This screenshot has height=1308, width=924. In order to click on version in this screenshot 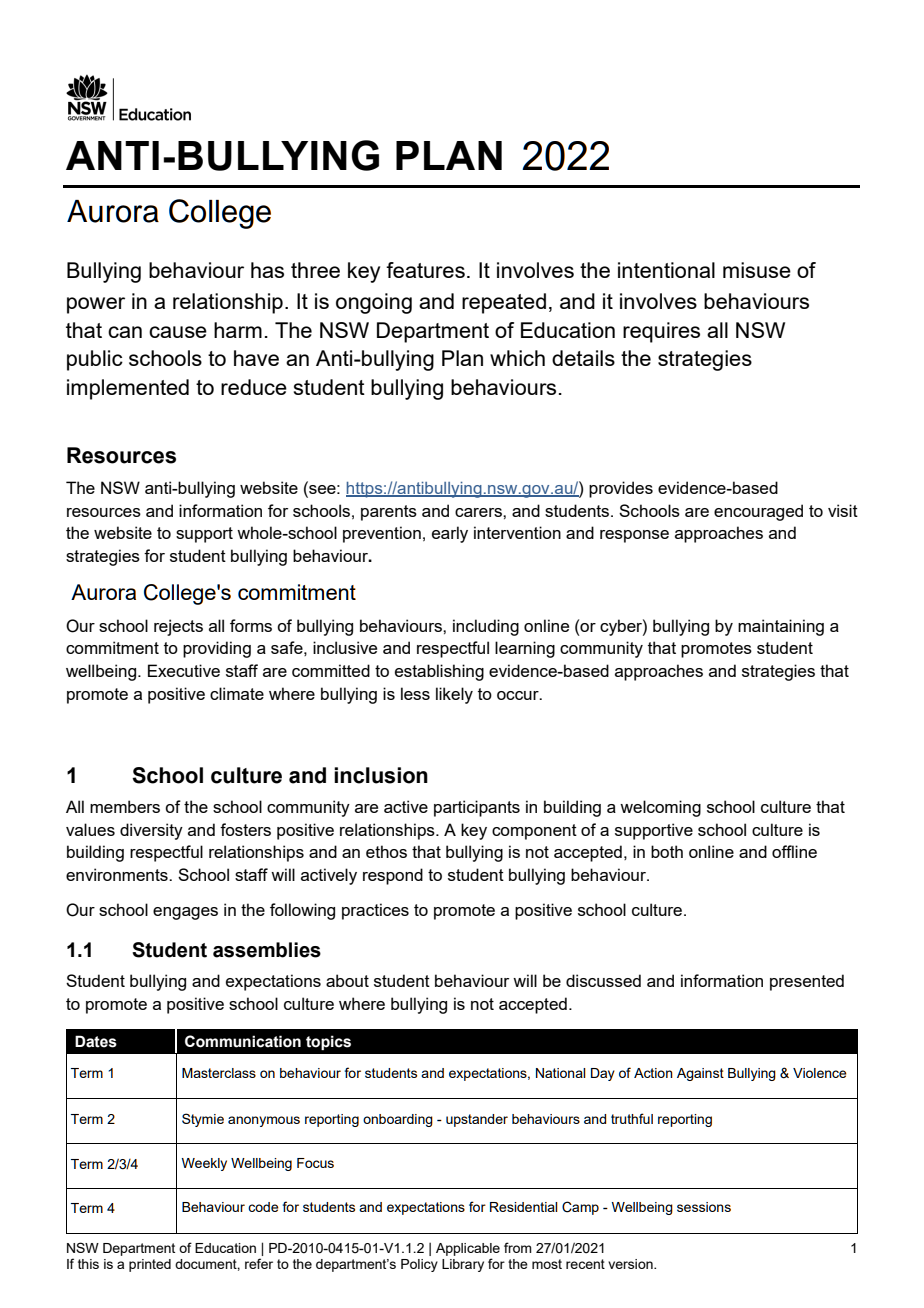, I will do `click(631, 1264)`.
